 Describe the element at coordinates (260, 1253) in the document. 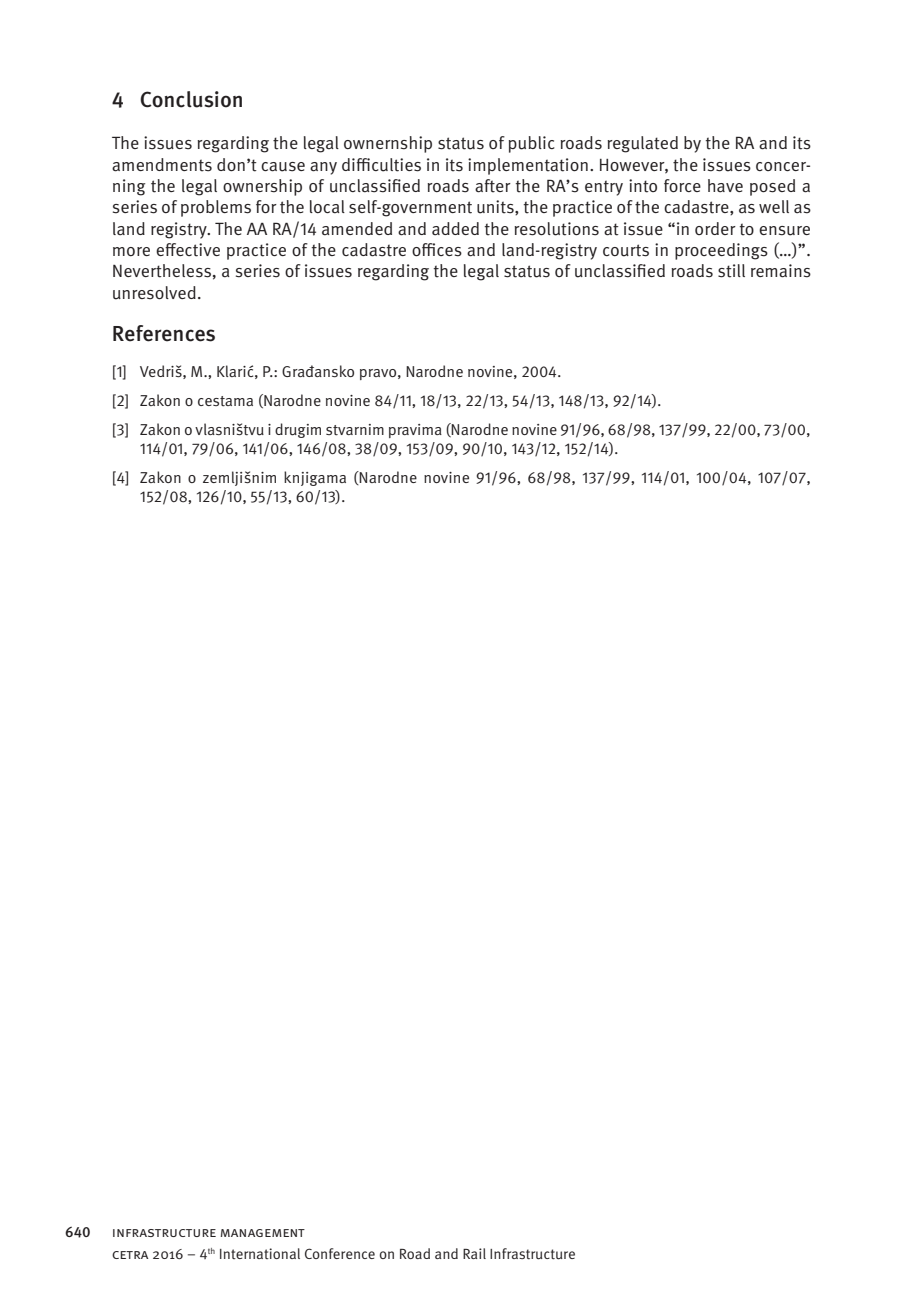

I see `International` at that location.
